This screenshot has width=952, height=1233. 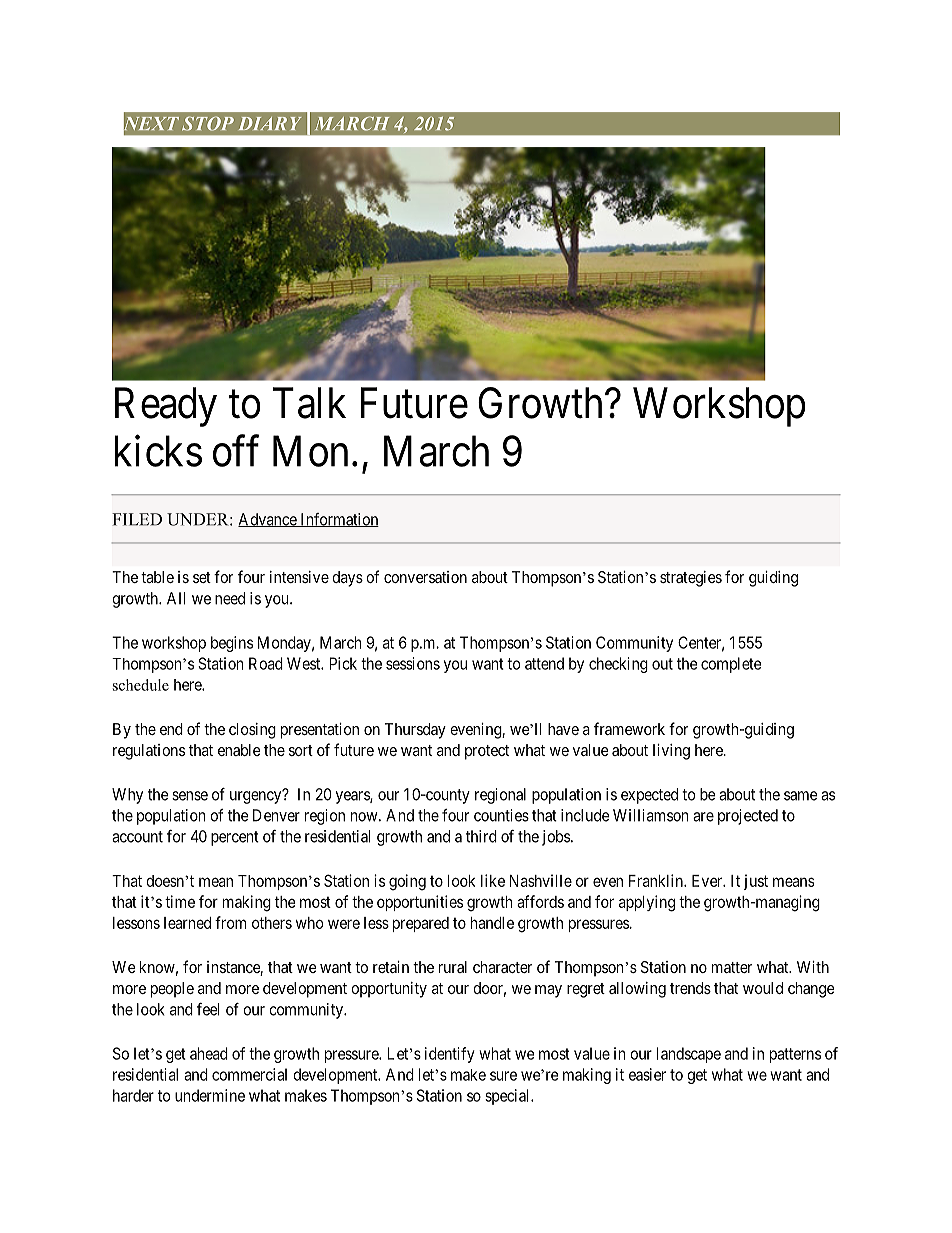 What do you see at coordinates (252, 731) in the screenshot?
I see `closing` at bounding box center [252, 731].
